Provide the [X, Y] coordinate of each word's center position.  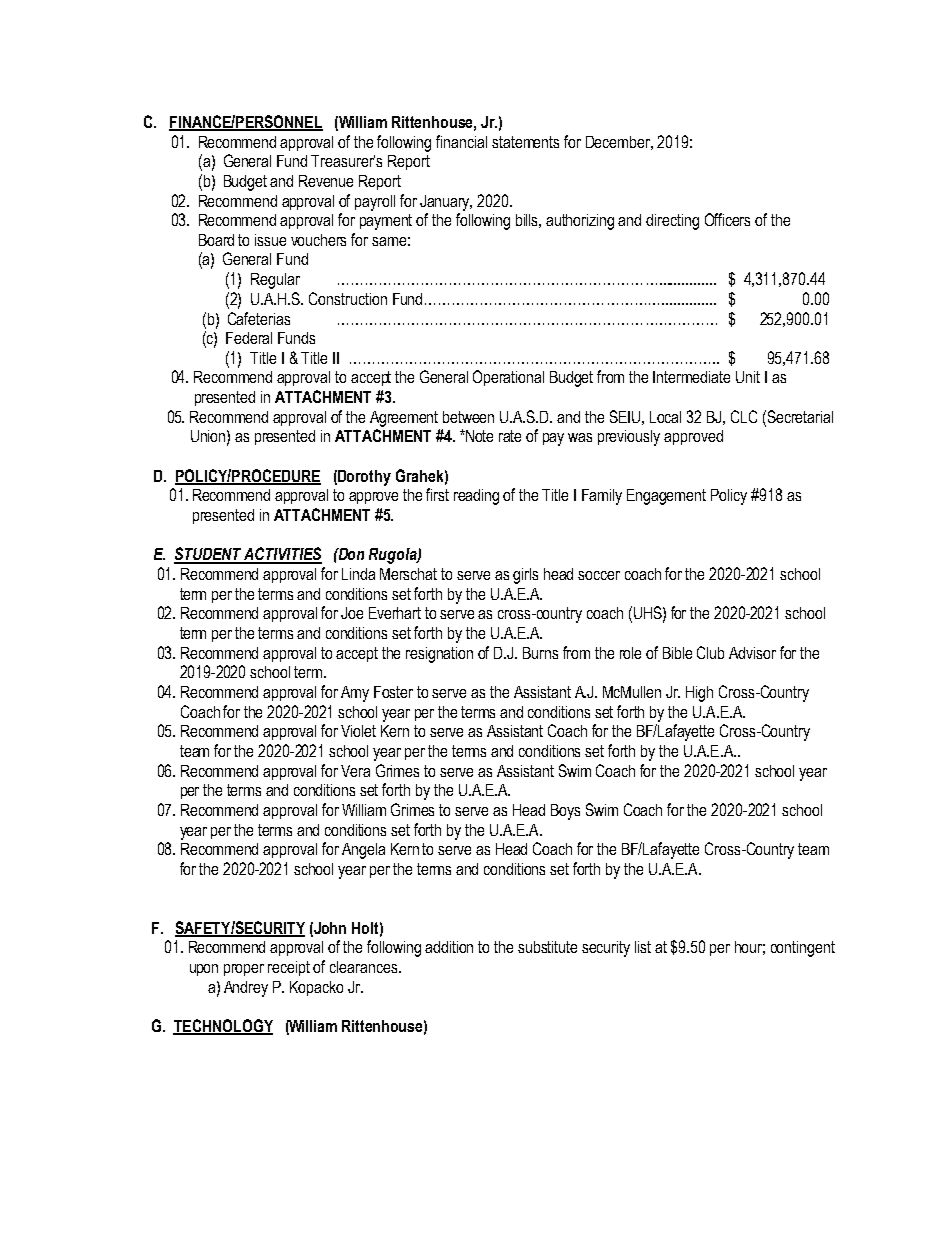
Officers [727, 219]
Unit [748, 377]
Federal [249, 338]
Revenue [326, 181]
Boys [565, 812]
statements [525, 142]
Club [710, 652]
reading [476, 497]
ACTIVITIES [282, 555]
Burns [540, 653]
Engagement [666, 497]
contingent [803, 949]
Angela [363, 851]
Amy [355, 694]
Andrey [246, 989]
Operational [508, 378]
